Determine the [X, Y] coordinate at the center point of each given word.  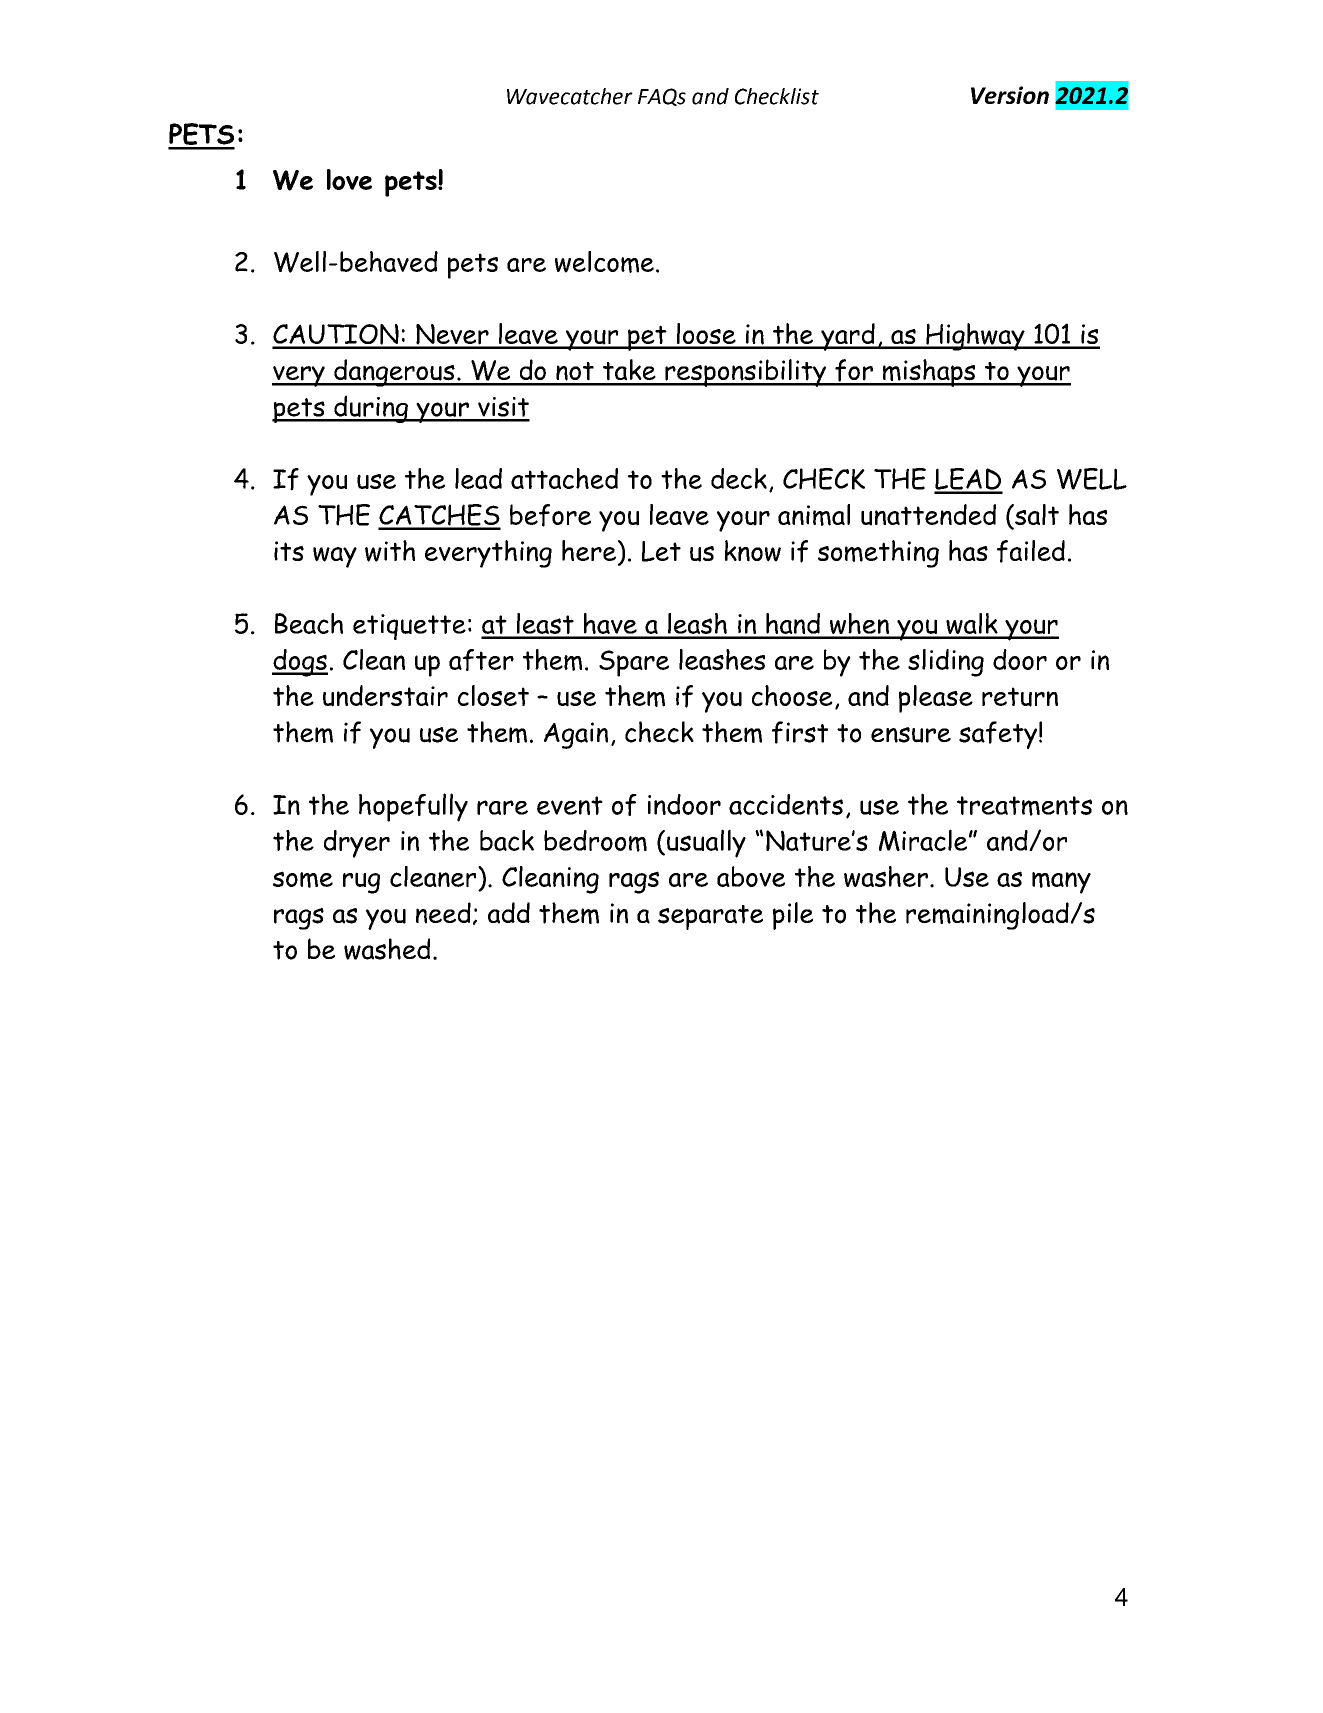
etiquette [409, 627]
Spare [634, 663]
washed [387, 949]
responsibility [746, 373]
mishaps [929, 373]
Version [1010, 95]
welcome [604, 262]
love [349, 179]
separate [710, 917]
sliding [946, 663]
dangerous [394, 373]
